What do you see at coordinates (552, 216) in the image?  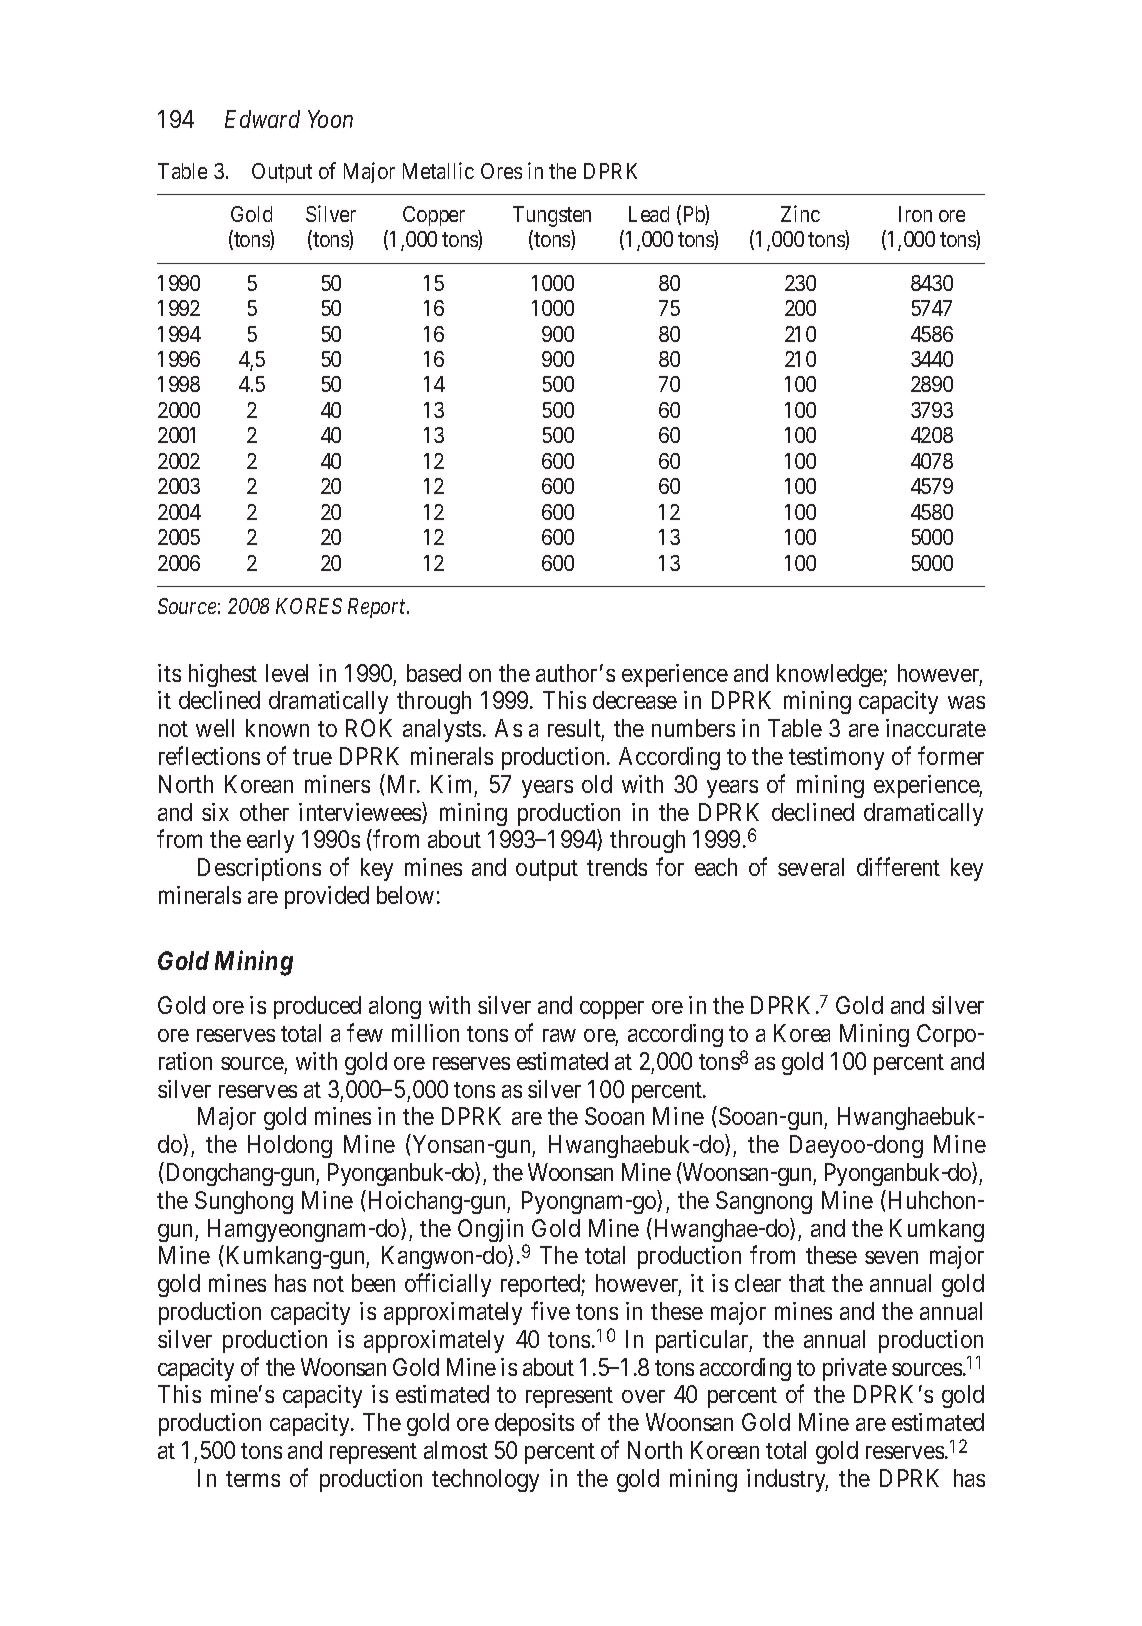 I see `Tungsten` at bounding box center [552, 216].
